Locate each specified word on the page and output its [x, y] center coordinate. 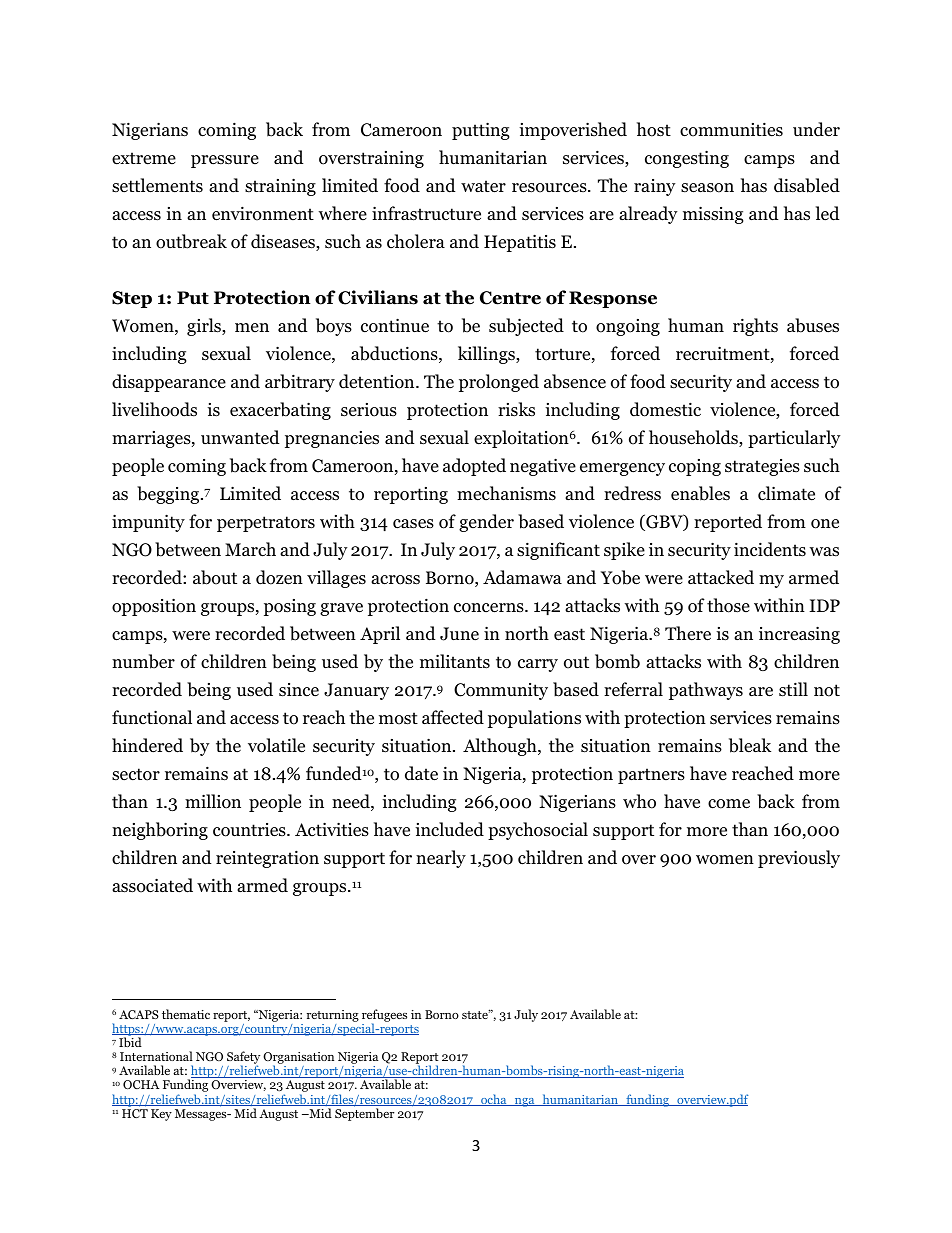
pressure [225, 161]
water [483, 186]
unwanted [240, 437]
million [213, 801]
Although [501, 747]
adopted [474, 467]
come [729, 804]
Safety [243, 1059]
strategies [762, 467]
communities [731, 129]
